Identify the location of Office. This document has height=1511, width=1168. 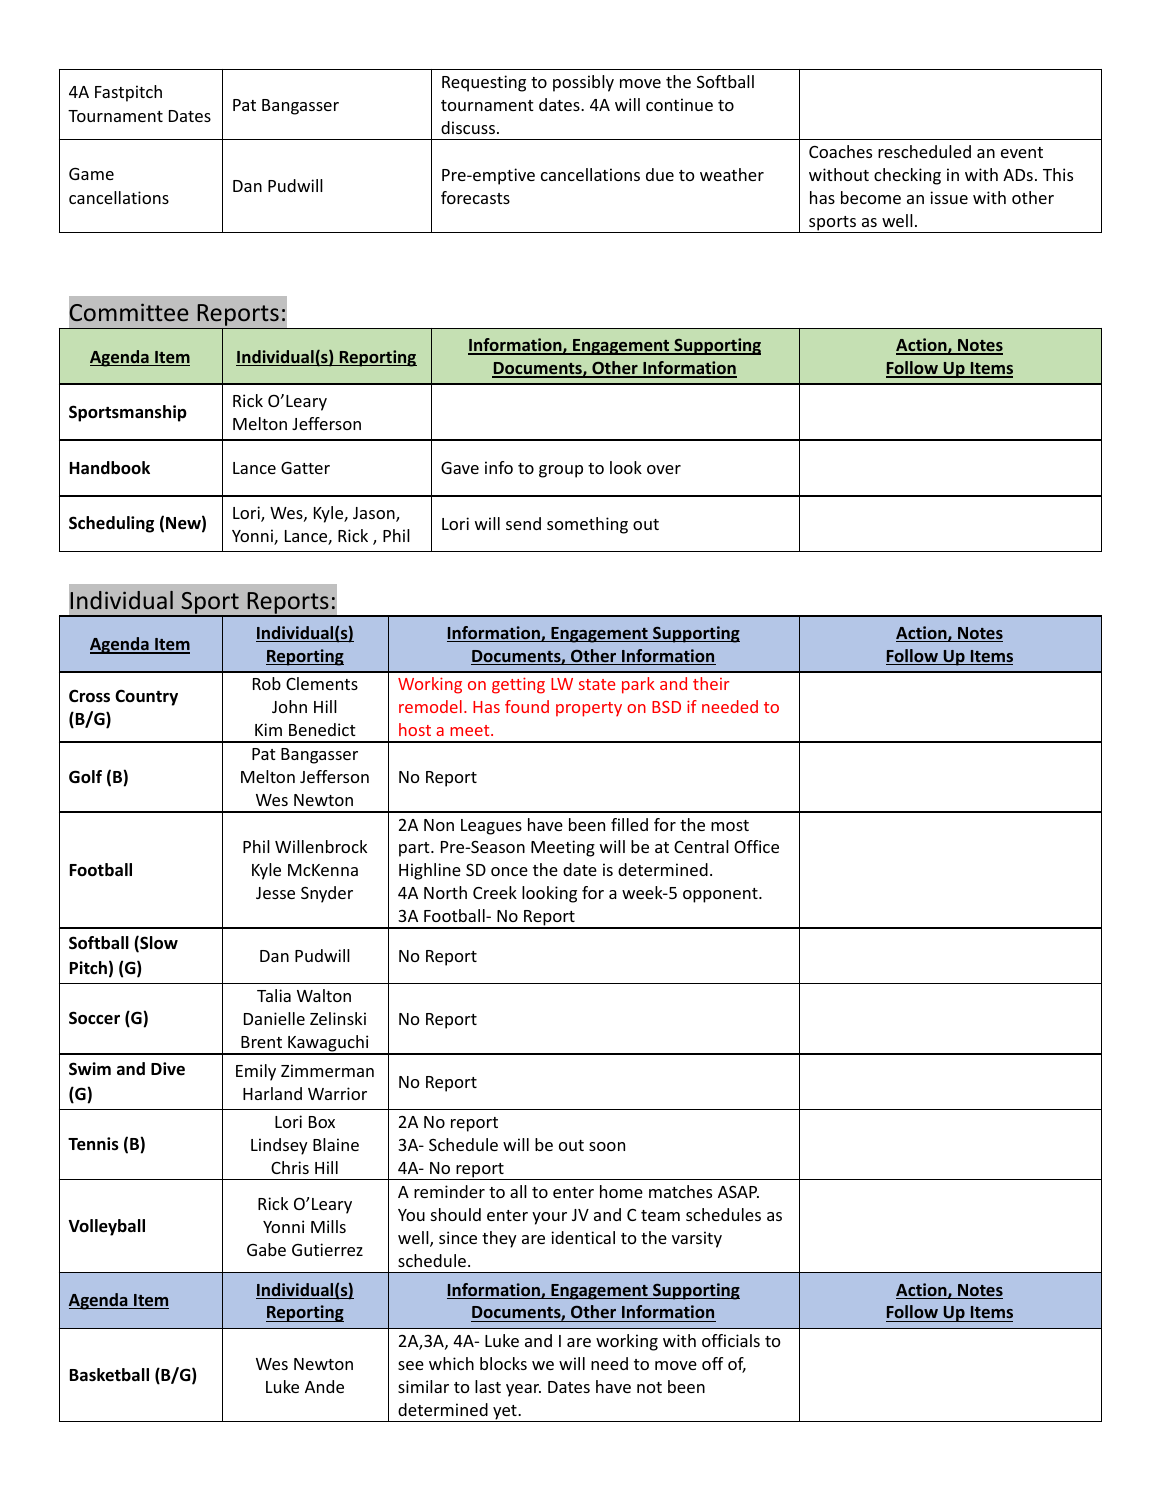
(756, 846).
